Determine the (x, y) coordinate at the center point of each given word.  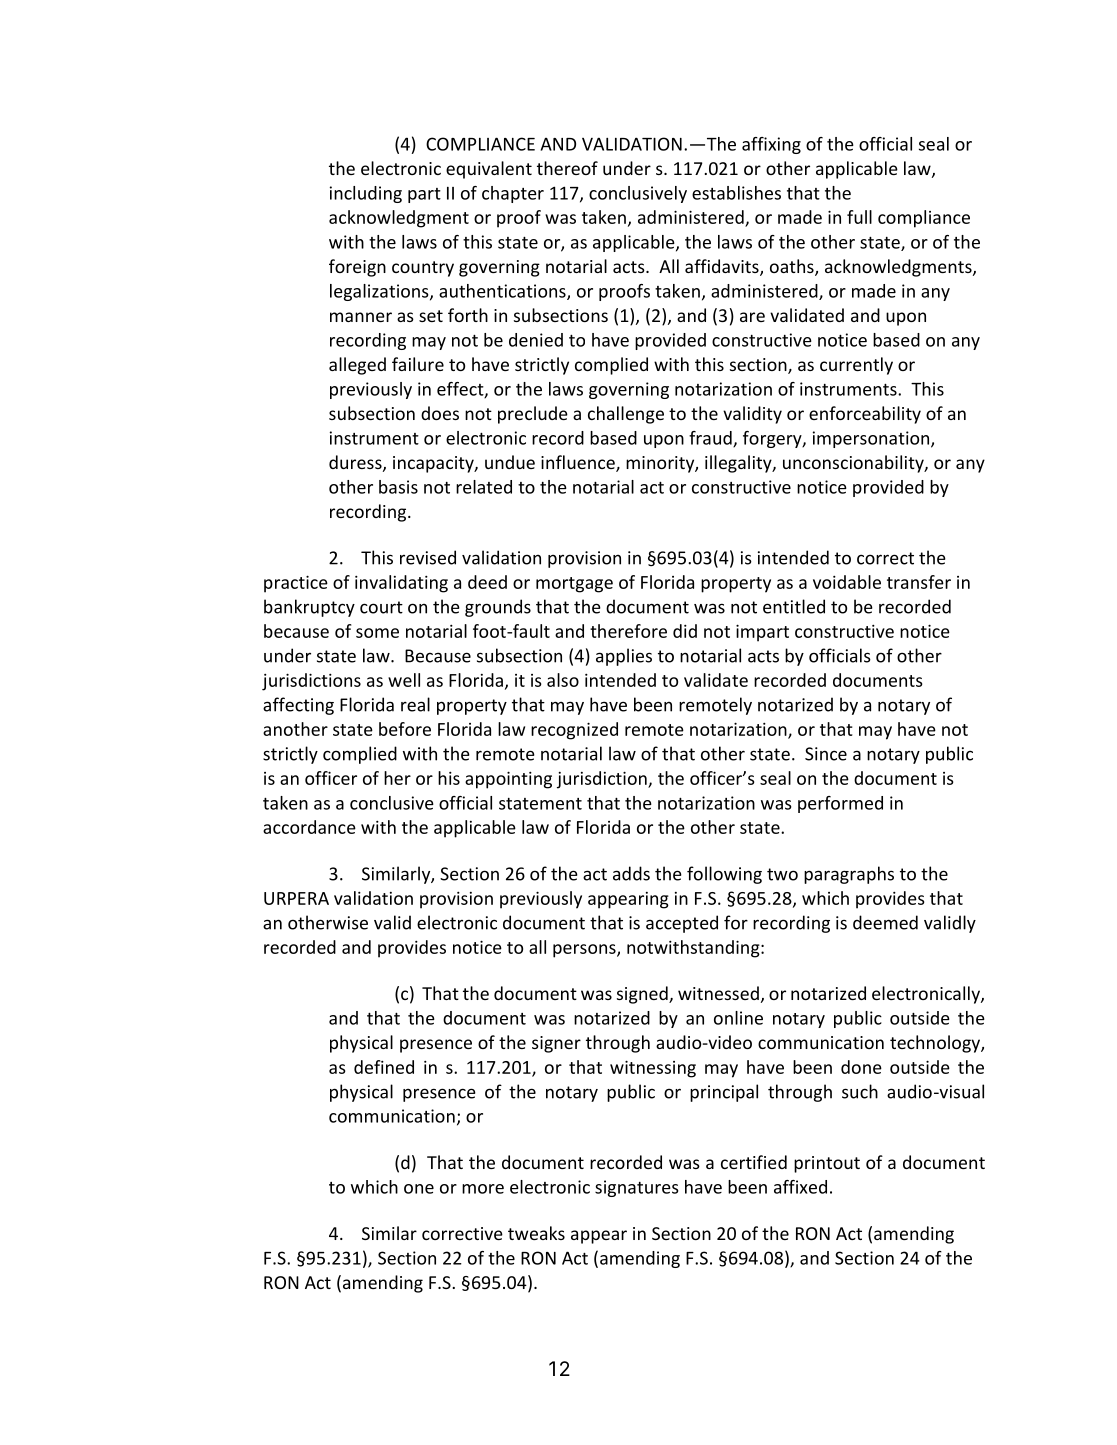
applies (624, 657)
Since (826, 754)
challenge (626, 415)
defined (384, 1067)
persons (585, 951)
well (404, 680)
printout (827, 1164)
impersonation (872, 439)
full (859, 217)
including (366, 194)
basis (398, 487)
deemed (885, 922)
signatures (637, 1188)
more (483, 1189)
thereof (567, 168)
